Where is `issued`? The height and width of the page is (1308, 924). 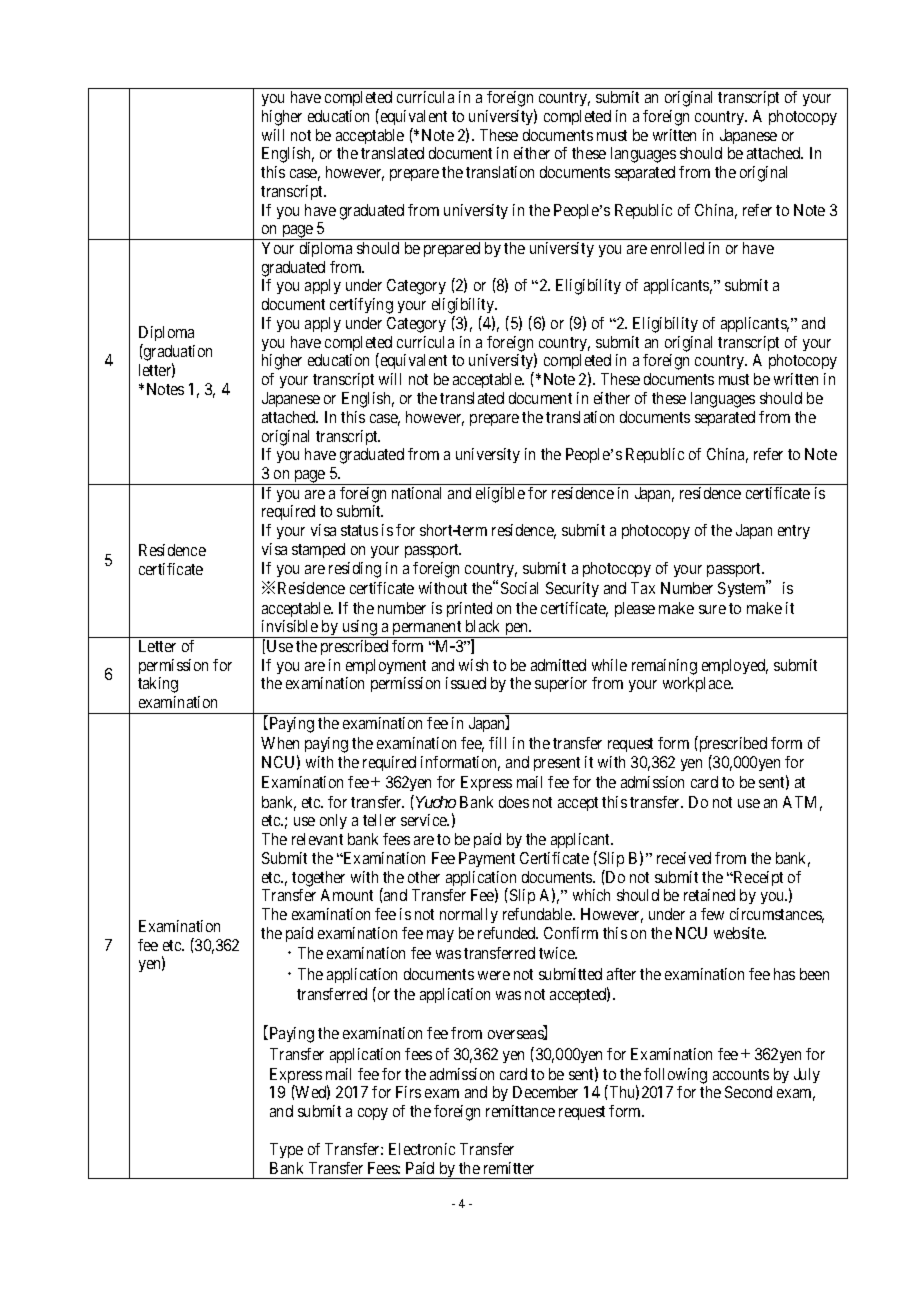 issued is located at coordinates (466, 683).
